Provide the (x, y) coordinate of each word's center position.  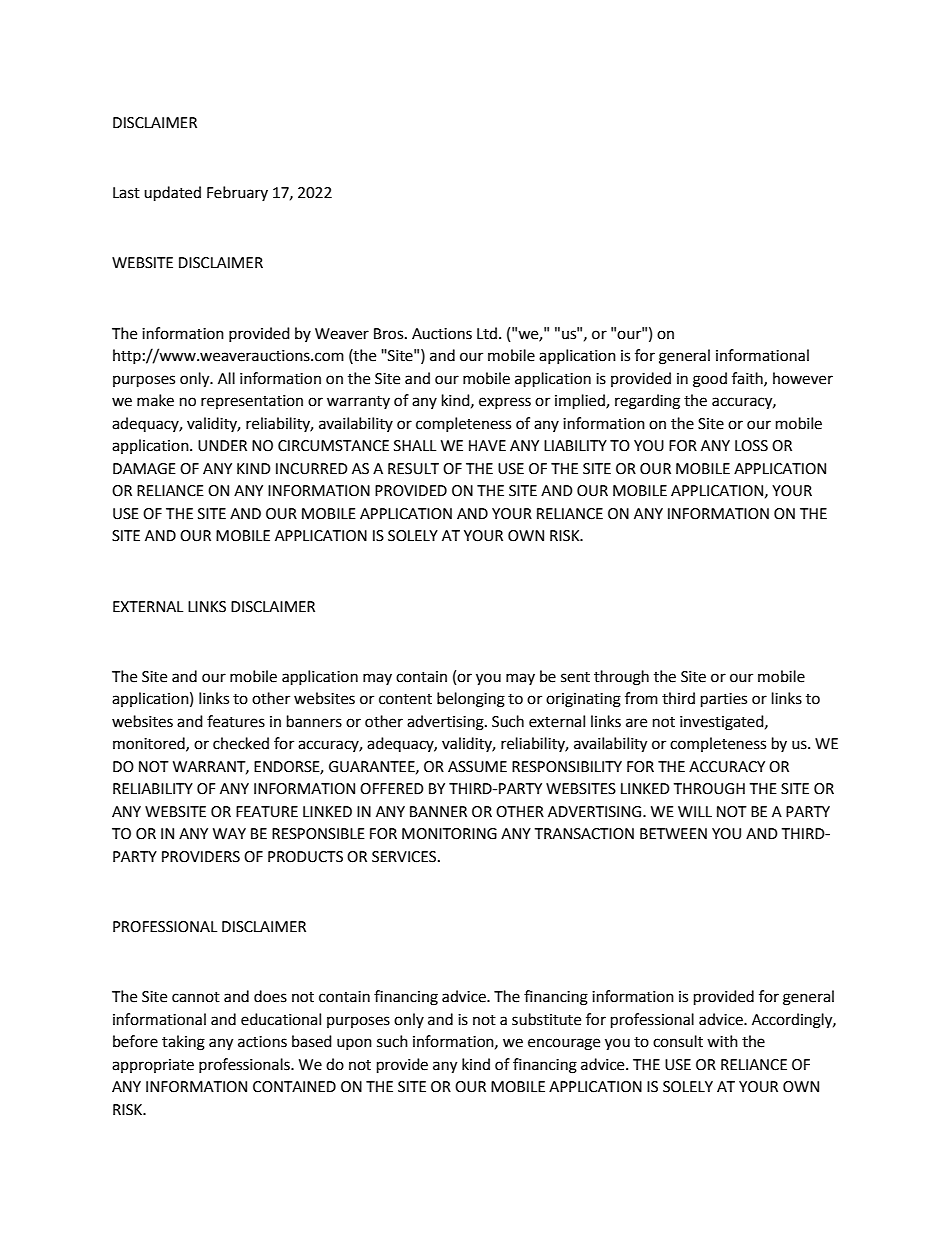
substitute (546, 1019)
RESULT (413, 469)
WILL (695, 811)
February (237, 193)
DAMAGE (144, 469)
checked (241, 743)
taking (183, 1043)
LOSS (751, 446)
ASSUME (477, 767)
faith (748, 379)
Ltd (487, 333)
